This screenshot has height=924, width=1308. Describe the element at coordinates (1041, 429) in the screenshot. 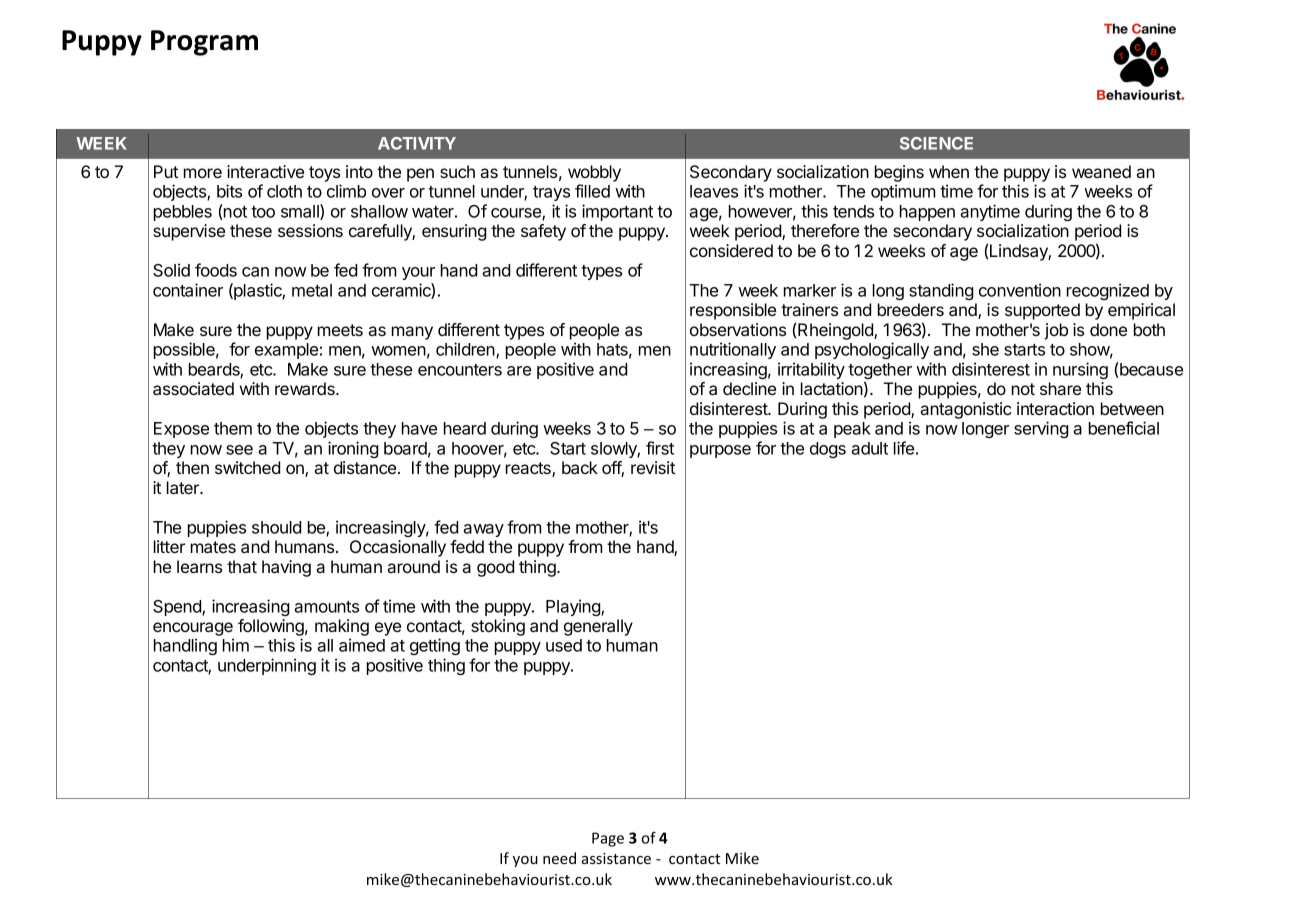

I see `serving` at that location.
